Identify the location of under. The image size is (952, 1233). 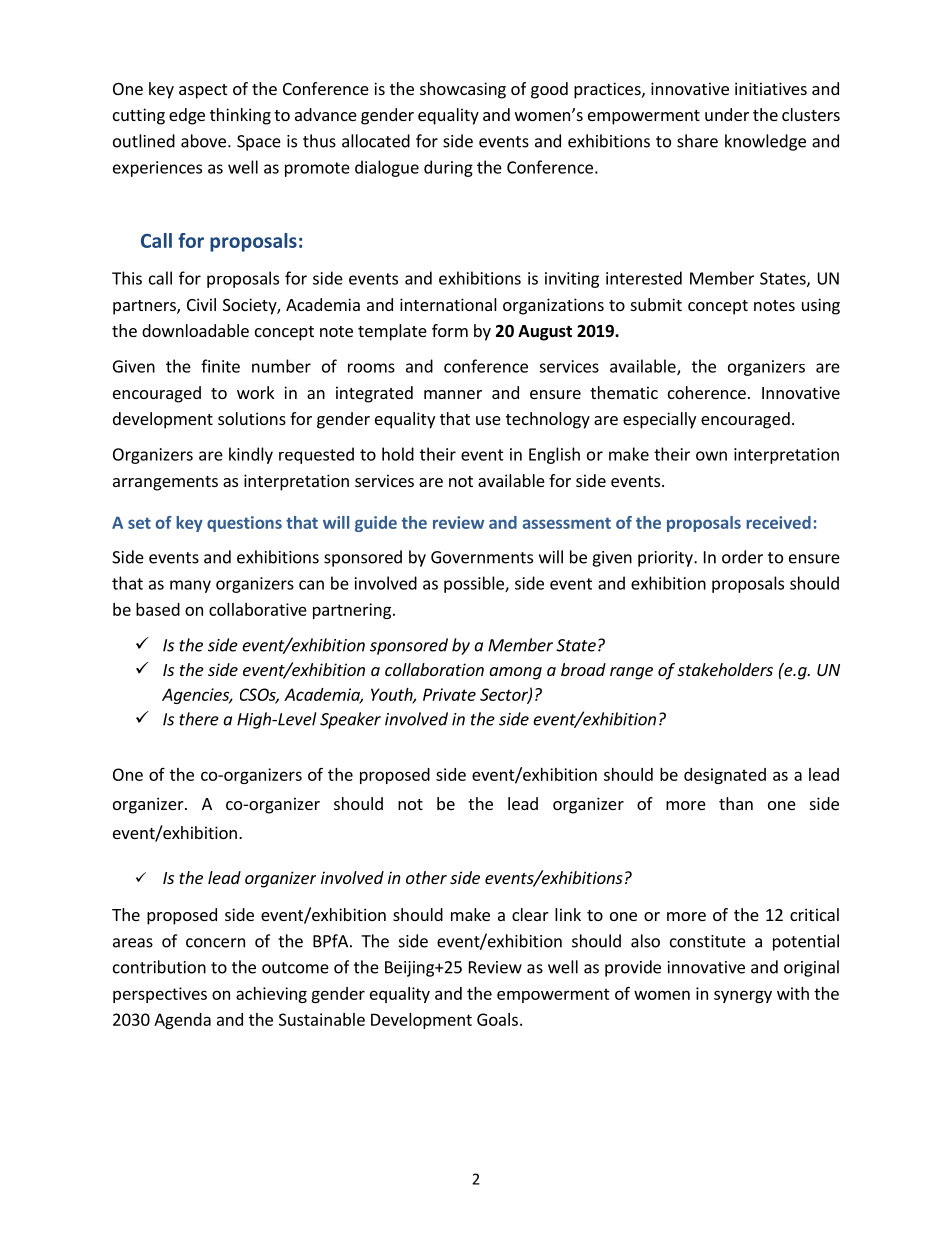
(727, 114).
